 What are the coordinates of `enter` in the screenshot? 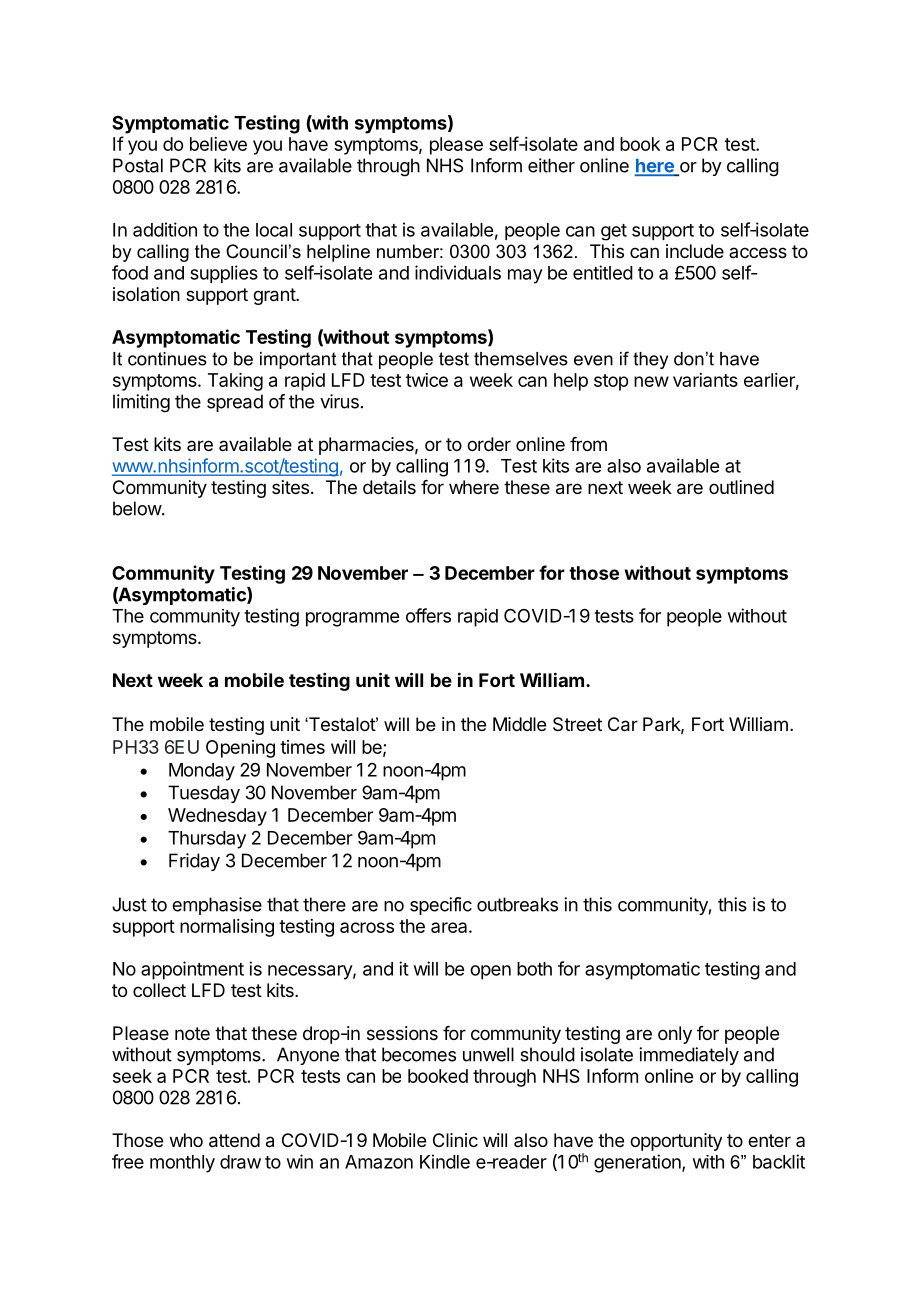 It's located at (769, 1140).
